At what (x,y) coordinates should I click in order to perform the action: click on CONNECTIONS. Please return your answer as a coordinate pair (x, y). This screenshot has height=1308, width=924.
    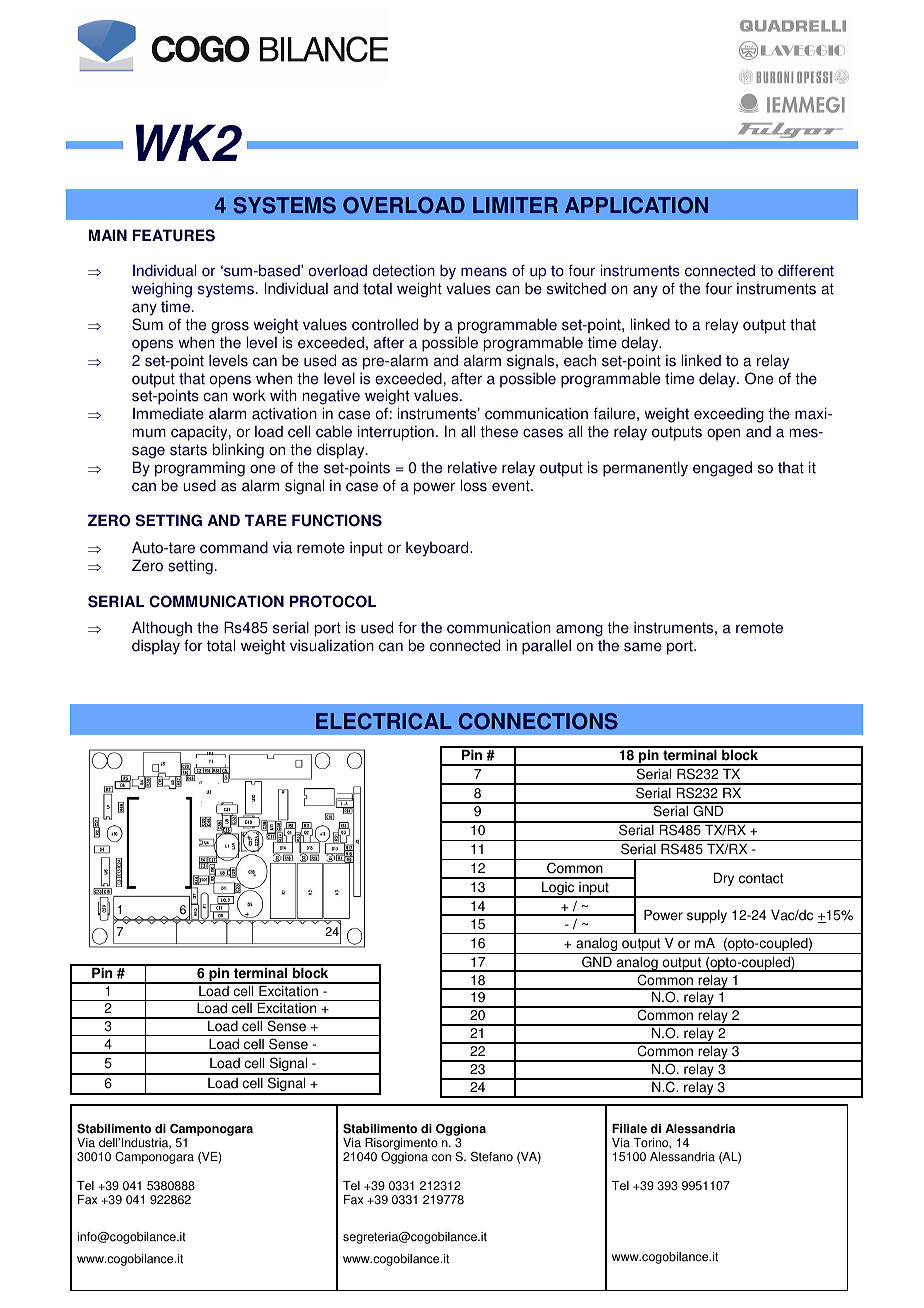
    Looking at the image, I should click on (538, 721).
